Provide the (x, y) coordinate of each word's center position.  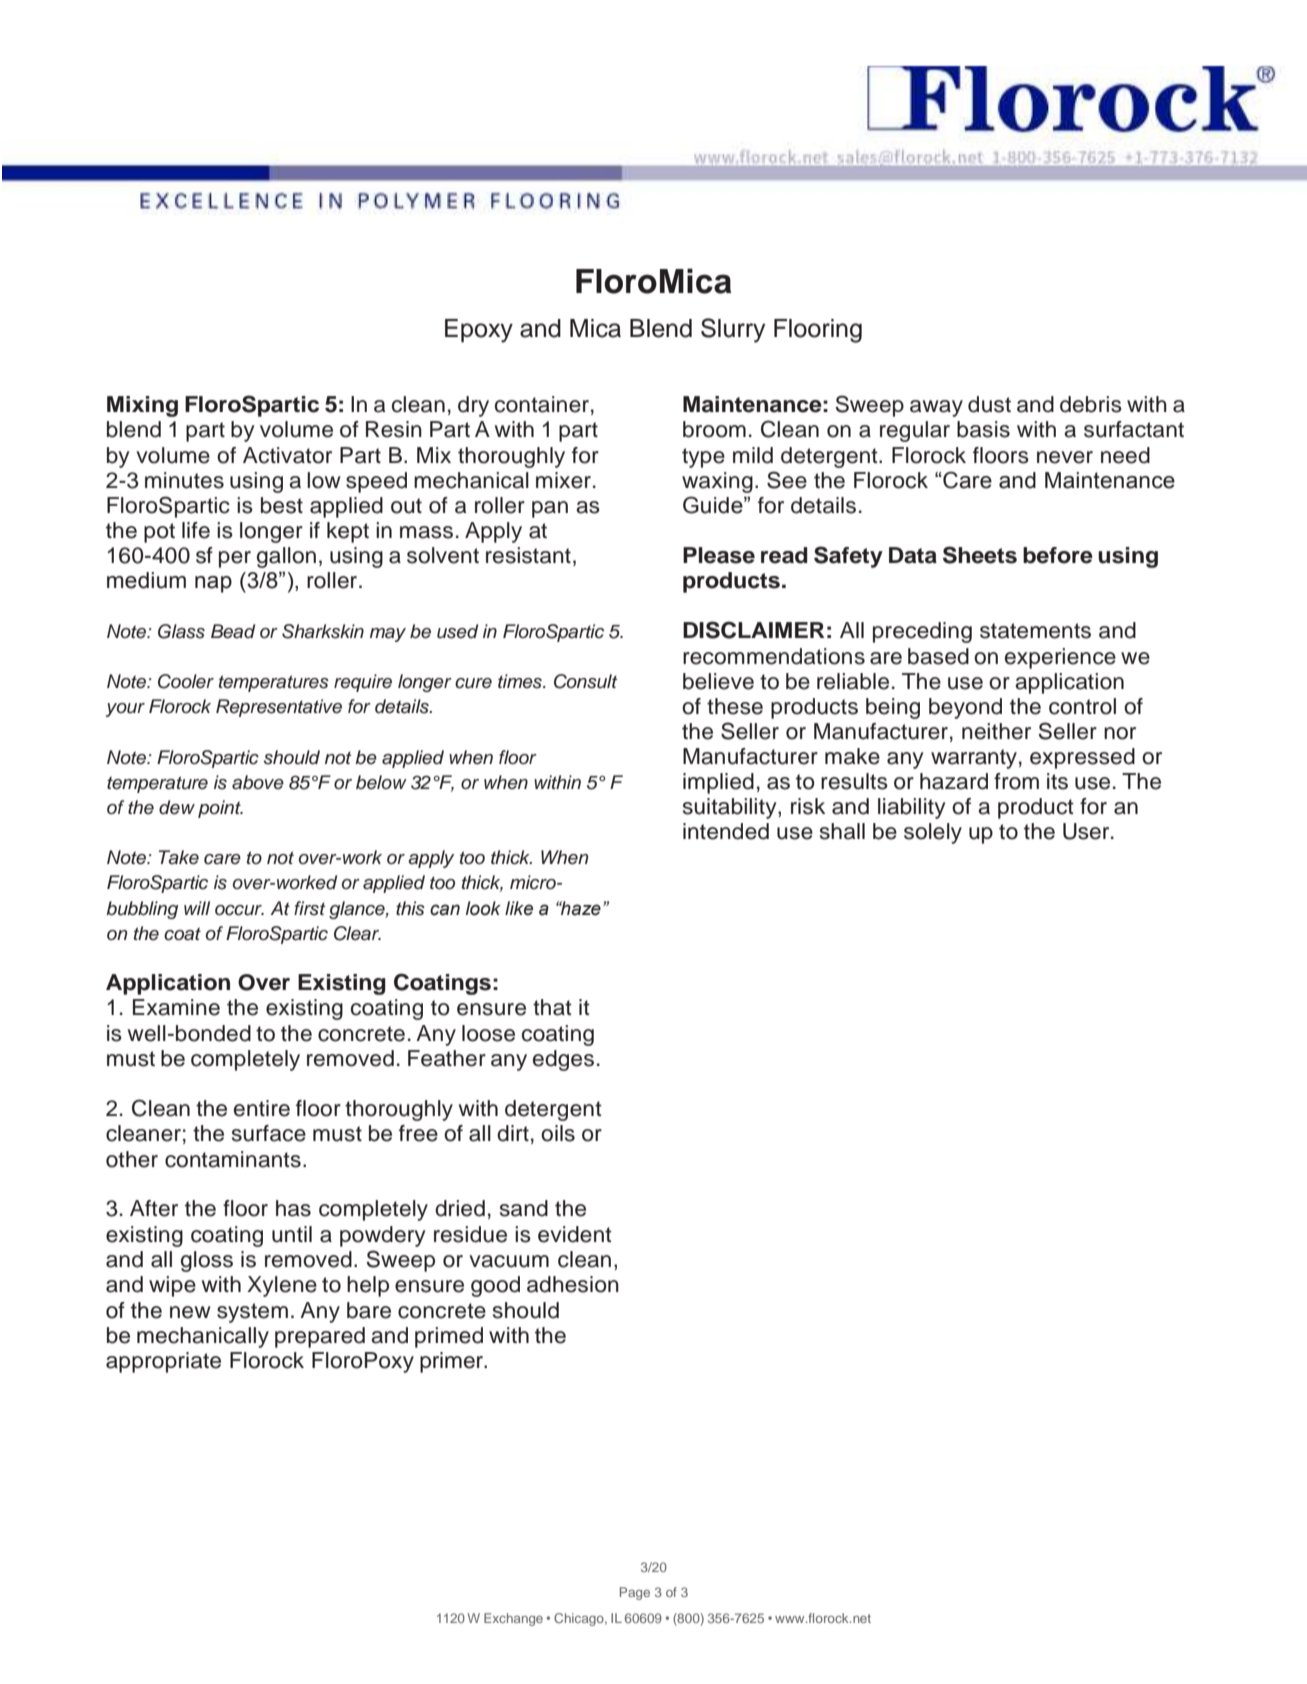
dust (989, 404)
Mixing (142, 406)
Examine (176, 1007)
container (542, 404)
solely (933, 833)
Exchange (513, 1619)
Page (635, 1593)
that (552, 1007)
